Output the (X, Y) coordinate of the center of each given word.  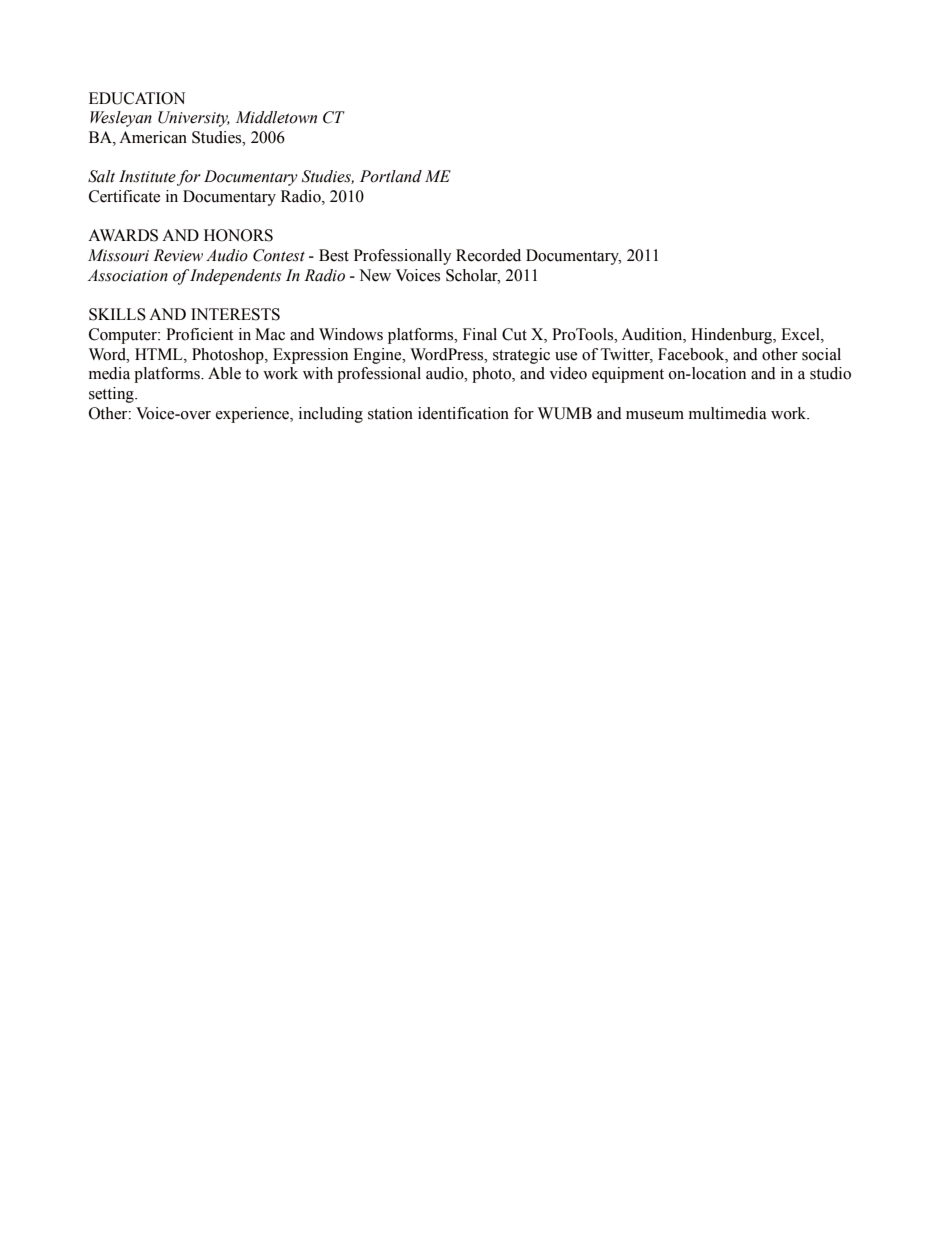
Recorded (488, 255)
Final (480, 334)
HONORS (238, 235)
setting (112, 395)
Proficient (199, 334)
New (375, 275)
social (821, 354)
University (194, 119)
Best (334, 255)
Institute (147, 176)
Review (178, 255)
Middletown (276, 117)
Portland (391, 176)
